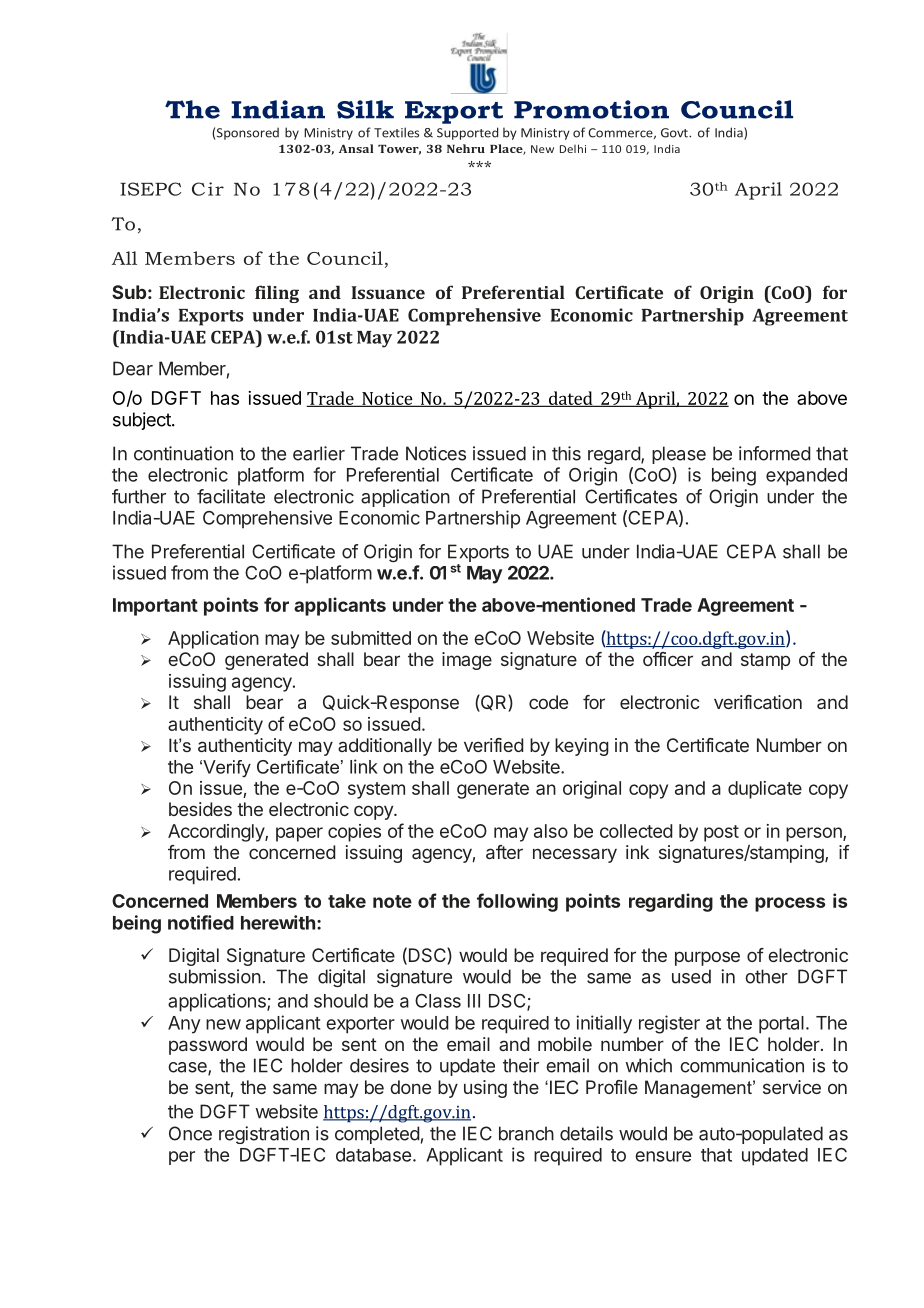  Describe the element at coordinates (675, 133) in the screenshot. I see `Govt` at that location.
